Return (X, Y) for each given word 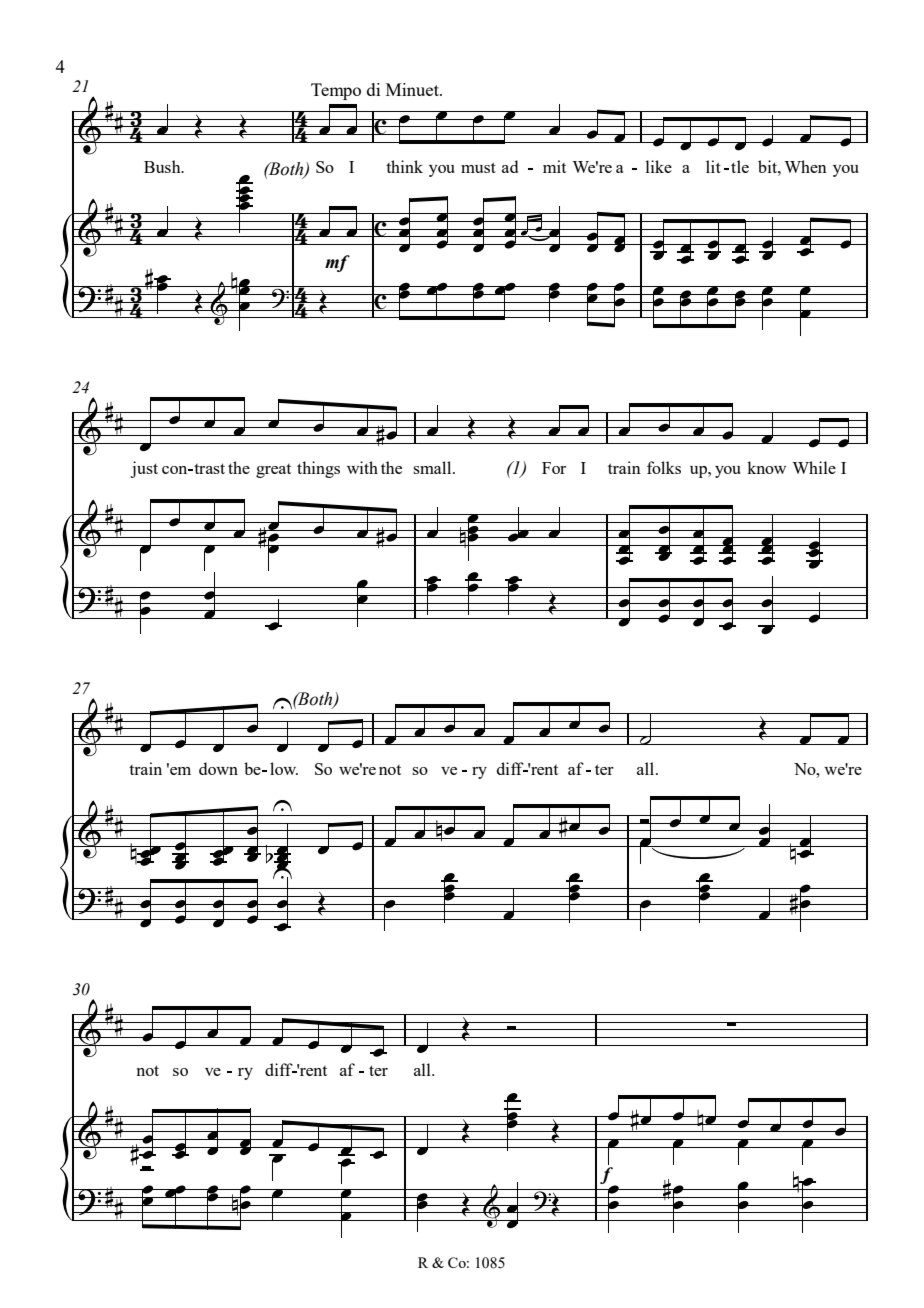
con (176, 470)
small (433, 467)
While (814, 467)
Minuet (413, 89)
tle (740, 166)
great (273, 471)
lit (713, 166)
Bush (163, 166)
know (766, 467)
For (554, 468)
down (218, 768)
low (284, 768)
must (478, 167)
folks (664, 467)
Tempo (336, 91)
